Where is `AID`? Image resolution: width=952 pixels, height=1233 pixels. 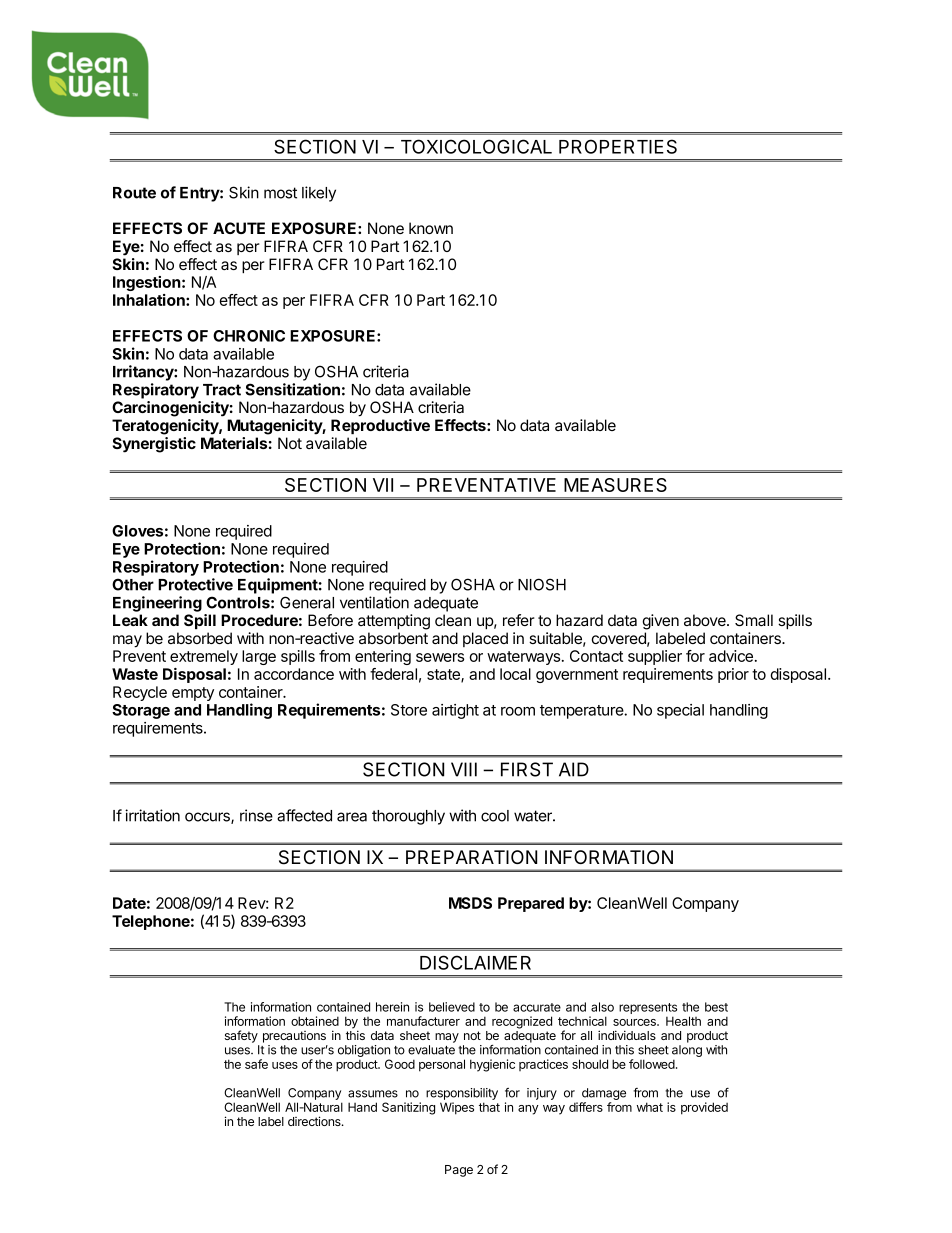
AID is located at coordinates (574, 769).
